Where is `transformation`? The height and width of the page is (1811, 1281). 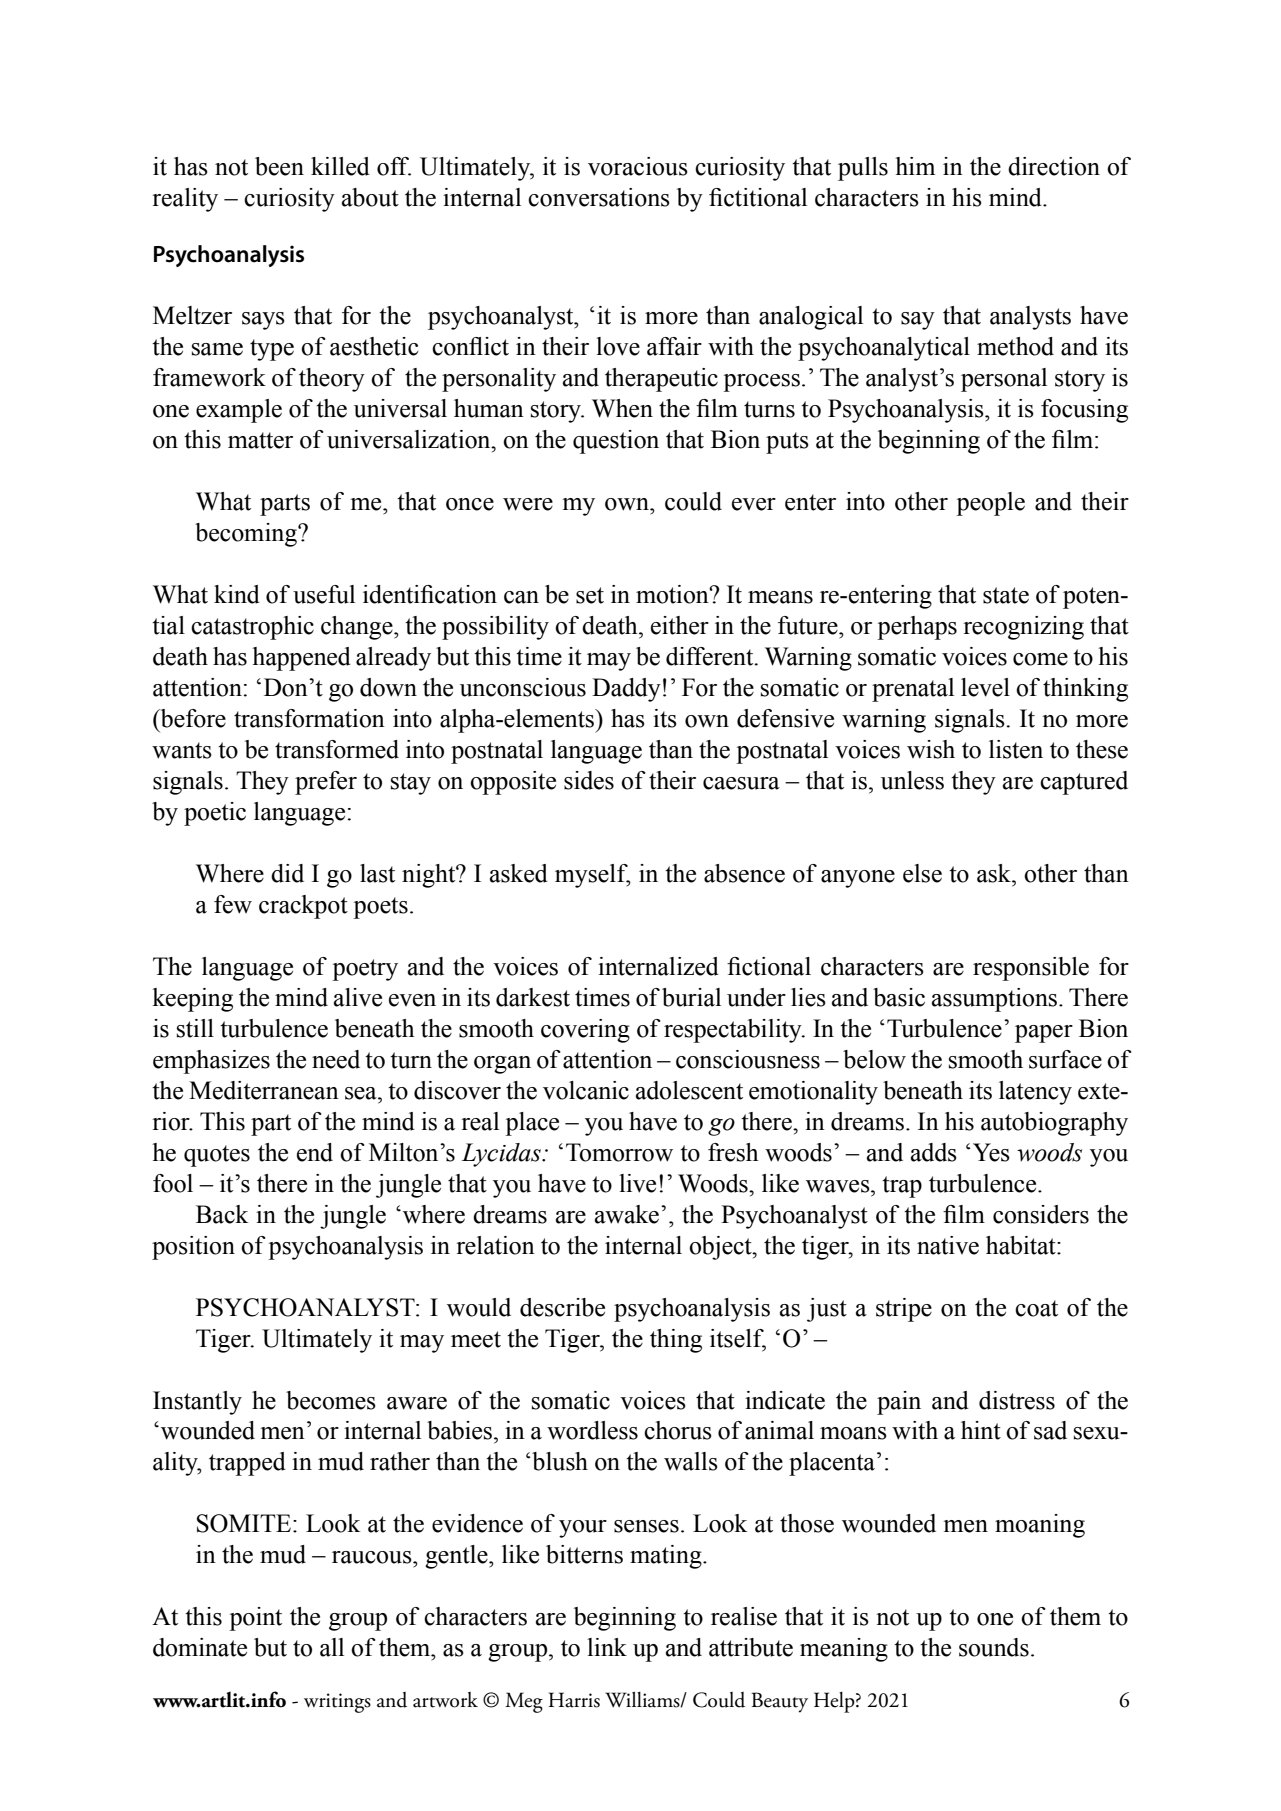 transformation is located at coordinates (309, 718).
